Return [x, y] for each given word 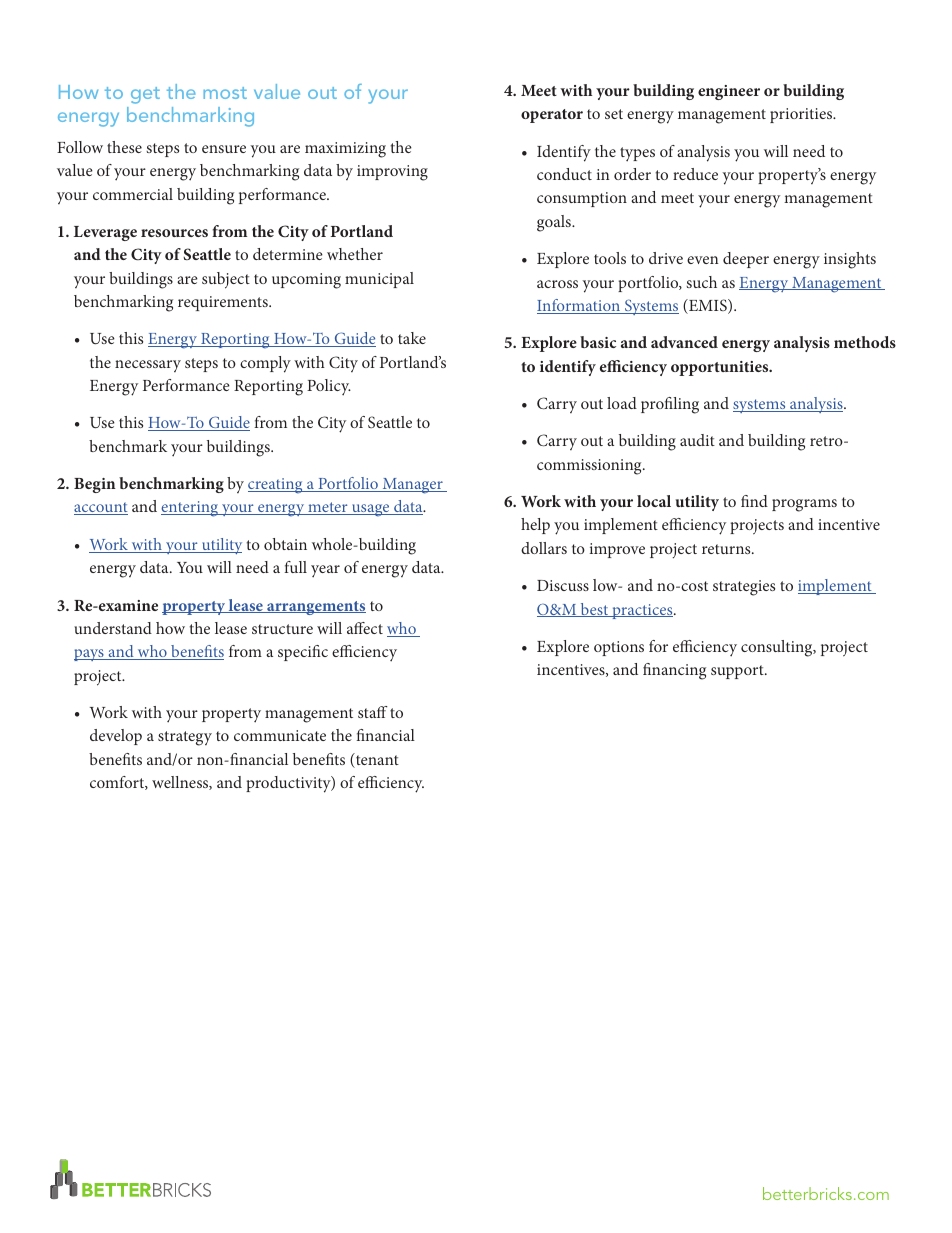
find [754, 501]
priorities [802, 115]
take [412, 338]
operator [552, 116]
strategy [185, 738]
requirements [224, 303]
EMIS [708, 306]
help [535, 526]
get [145, 95]
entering [191, 509]
